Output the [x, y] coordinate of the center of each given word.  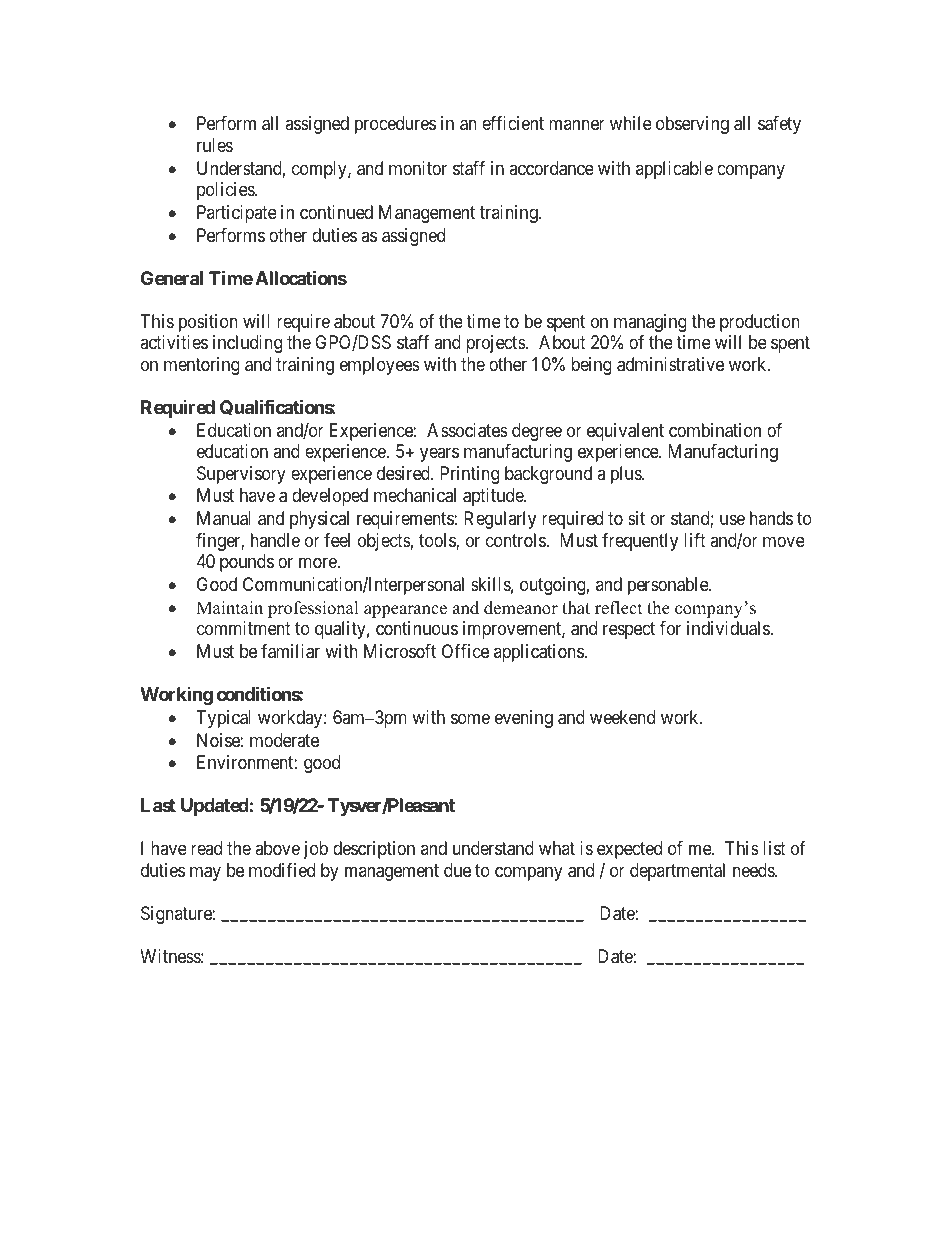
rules [215, 145]
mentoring [202, 366]
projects [496, 344]
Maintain [229, 607]
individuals [729, 628]
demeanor [521, 608]
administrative [670, 364]
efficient [513, 123]
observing [692, 125]
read [206, 848]
